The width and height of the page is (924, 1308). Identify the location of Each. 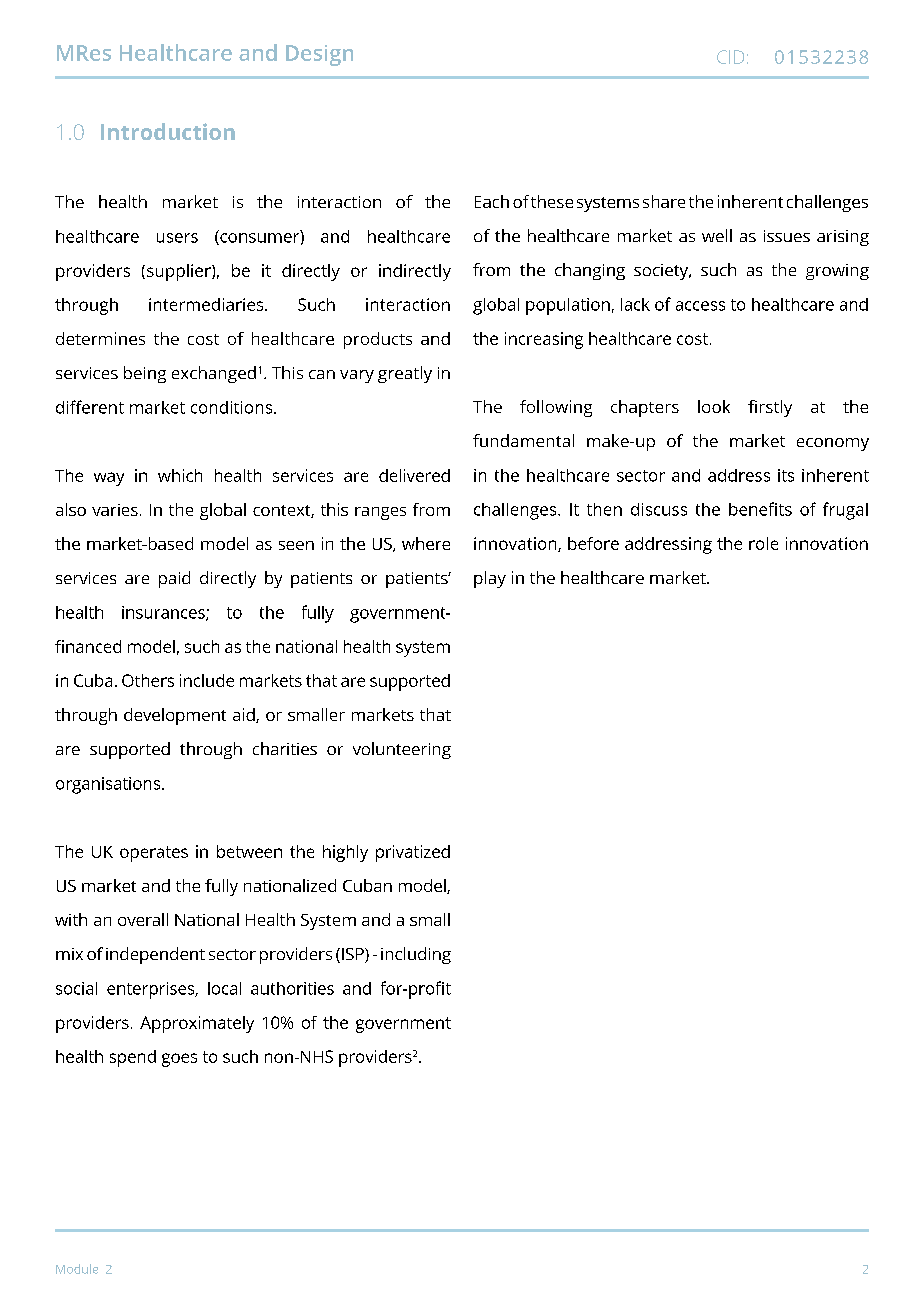
(492, 201).
